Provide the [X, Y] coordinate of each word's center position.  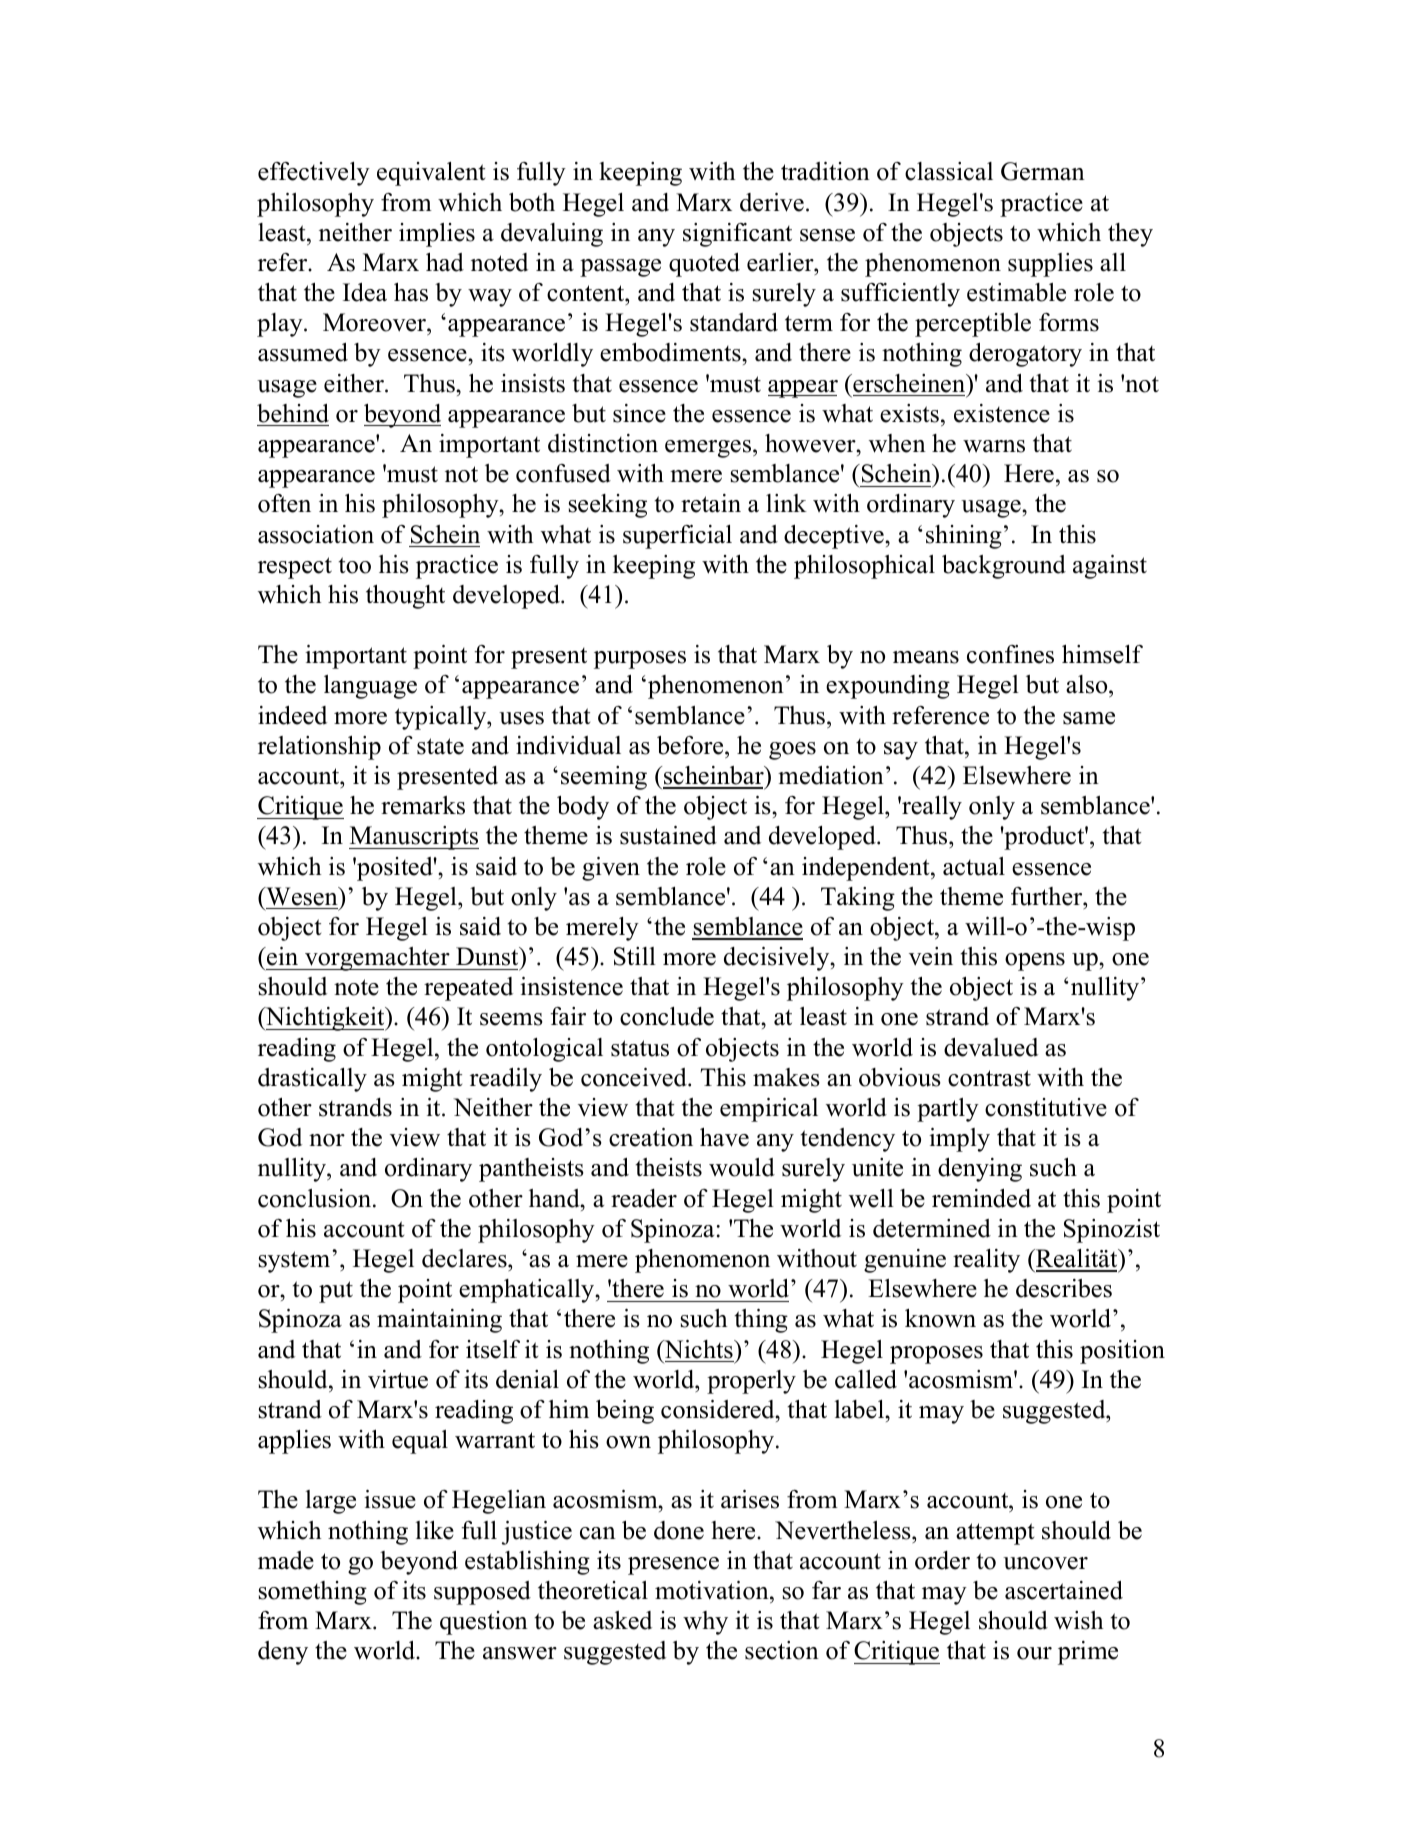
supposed [482, 1593]
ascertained [1064, 1590]
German [1043, 171]
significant [737, 235]
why [705, 1623]
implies [437, 235]
